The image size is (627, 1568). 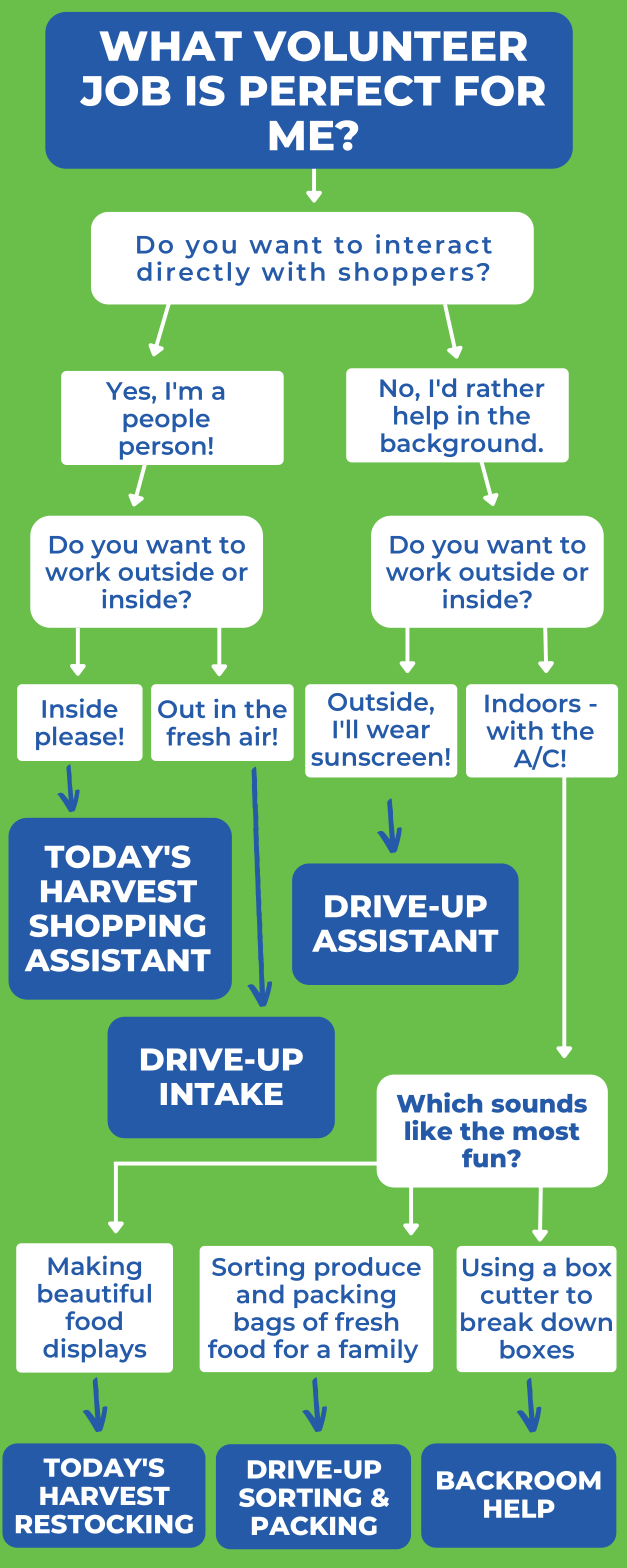 What do you see at coordinates (163, 450) in the page?
I see `person` at bounding box center [163, 450].
